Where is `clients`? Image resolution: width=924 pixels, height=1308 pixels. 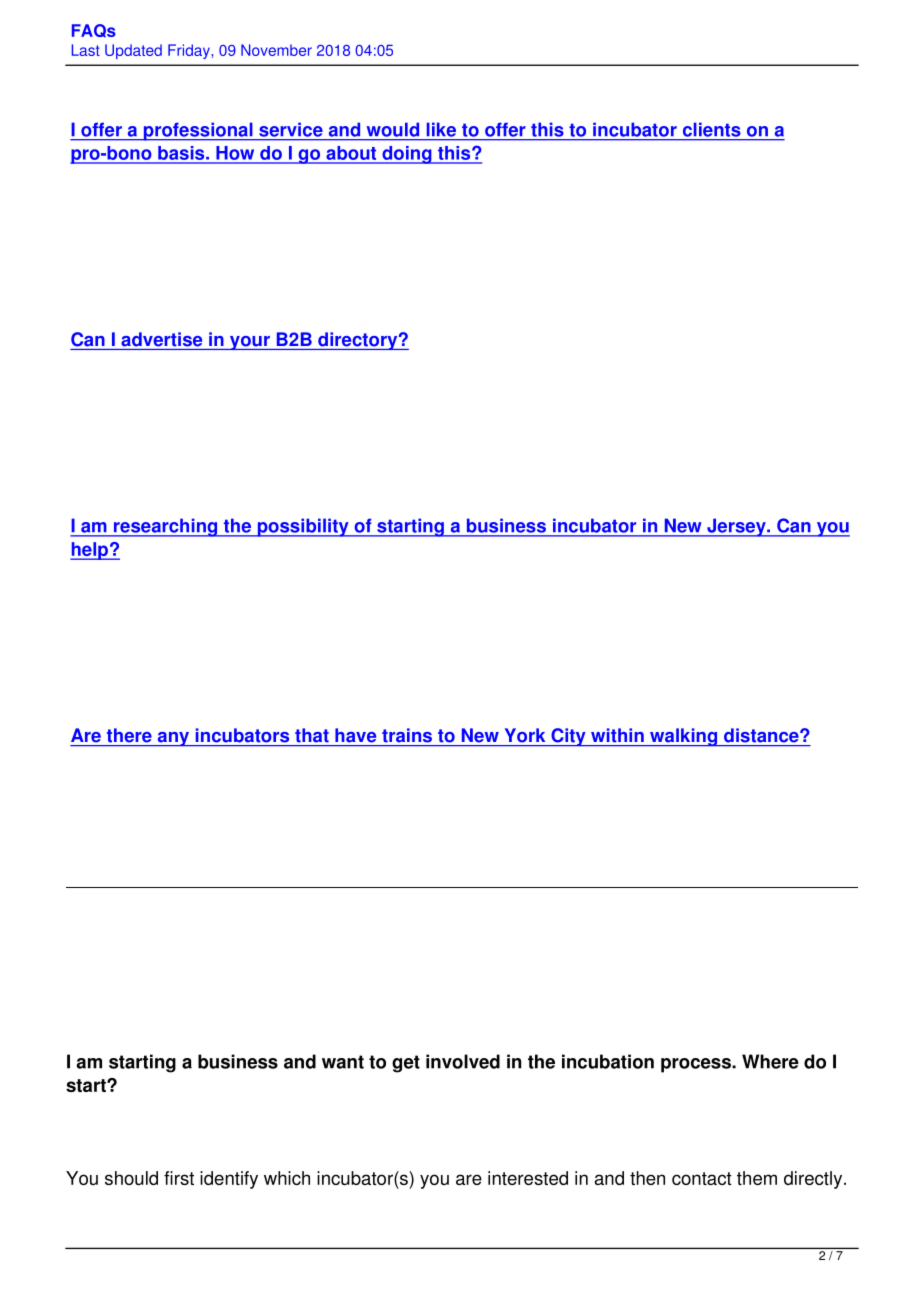
clients is located at coordinates (711, 130).
